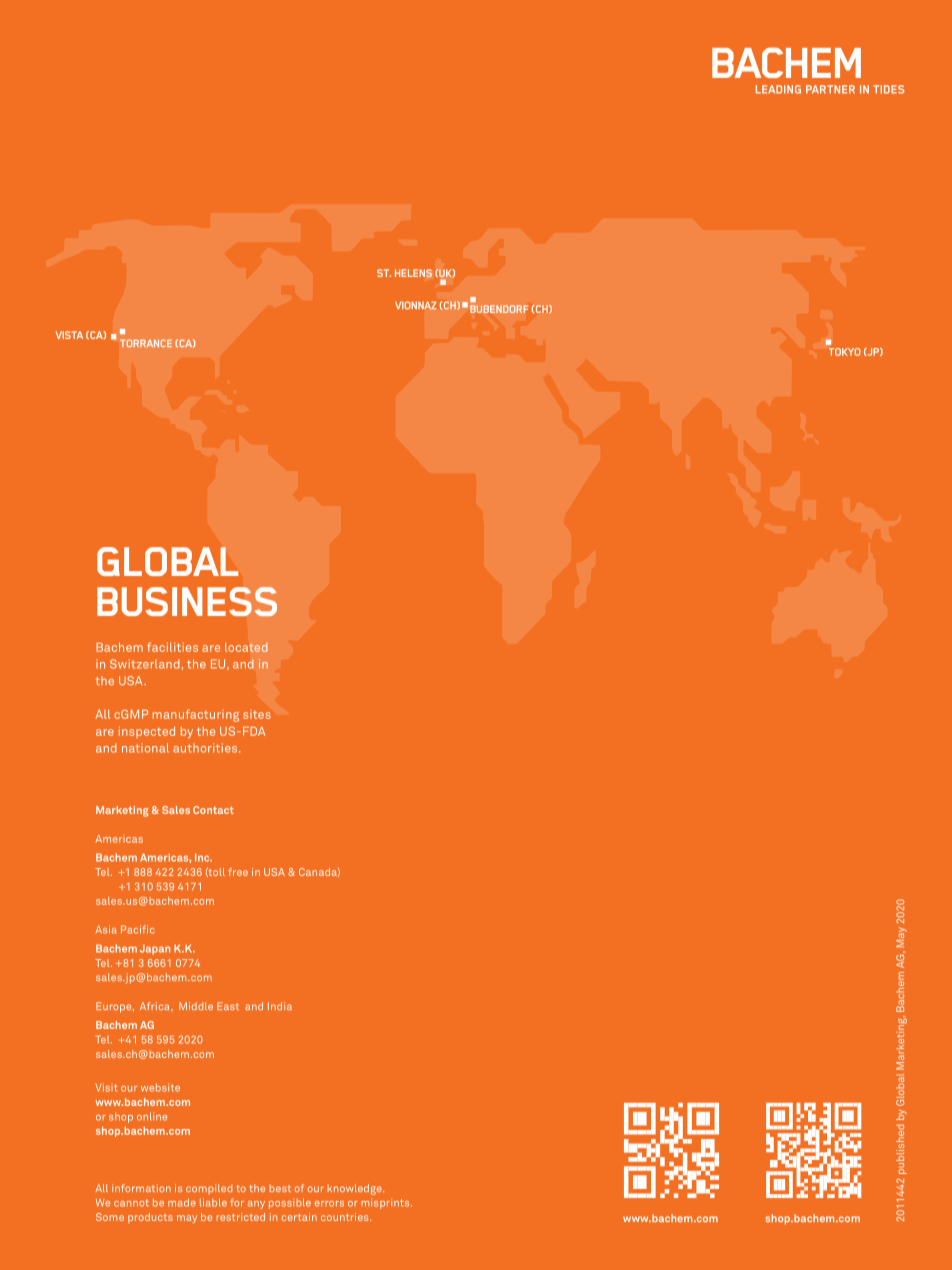  What do you see at coordinates (845, 352) in the document?
I see `TOKYO` at bounding box center [845, 352].
